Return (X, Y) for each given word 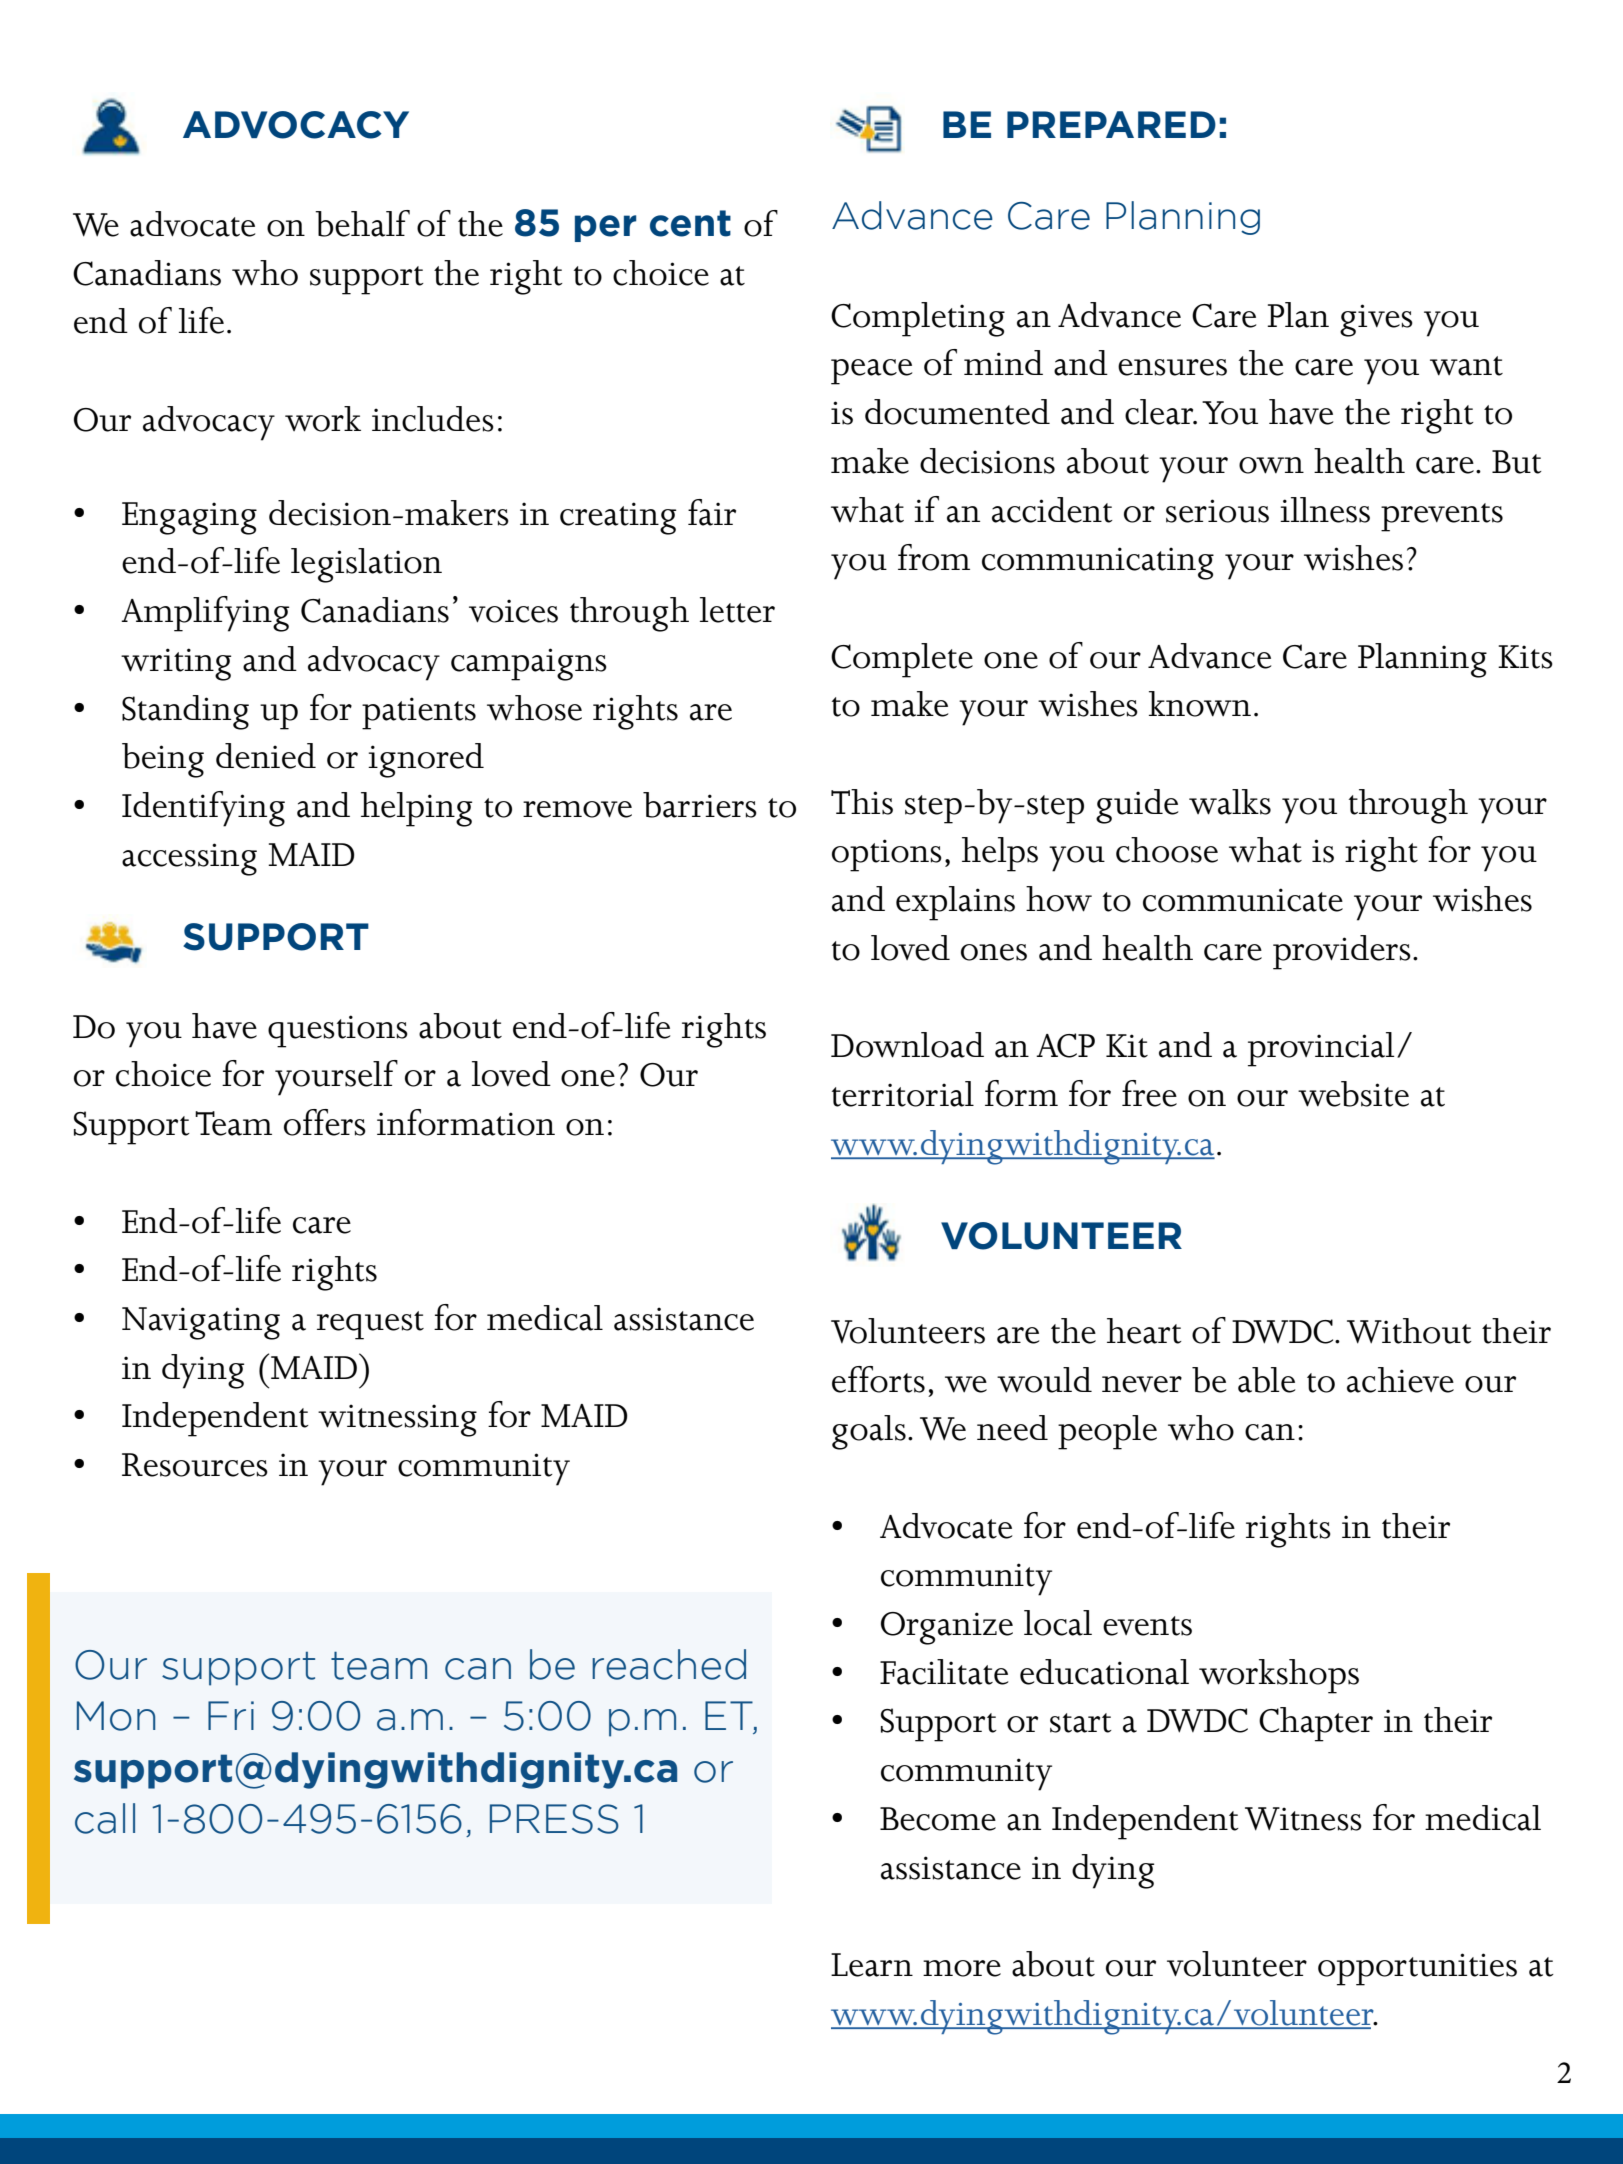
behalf (362, 223)
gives (1376, 320)
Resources (195, 1465)
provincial (1321, 1049)
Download (907, 1045)
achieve (1400, 1380)
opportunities (1417, 1969)
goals (869, 1432)
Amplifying (205, 614)
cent (690, 223)
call (105, 1818)
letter (737, 610)
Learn (872, 1965)
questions (338, 1031)
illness (1325, 510)
